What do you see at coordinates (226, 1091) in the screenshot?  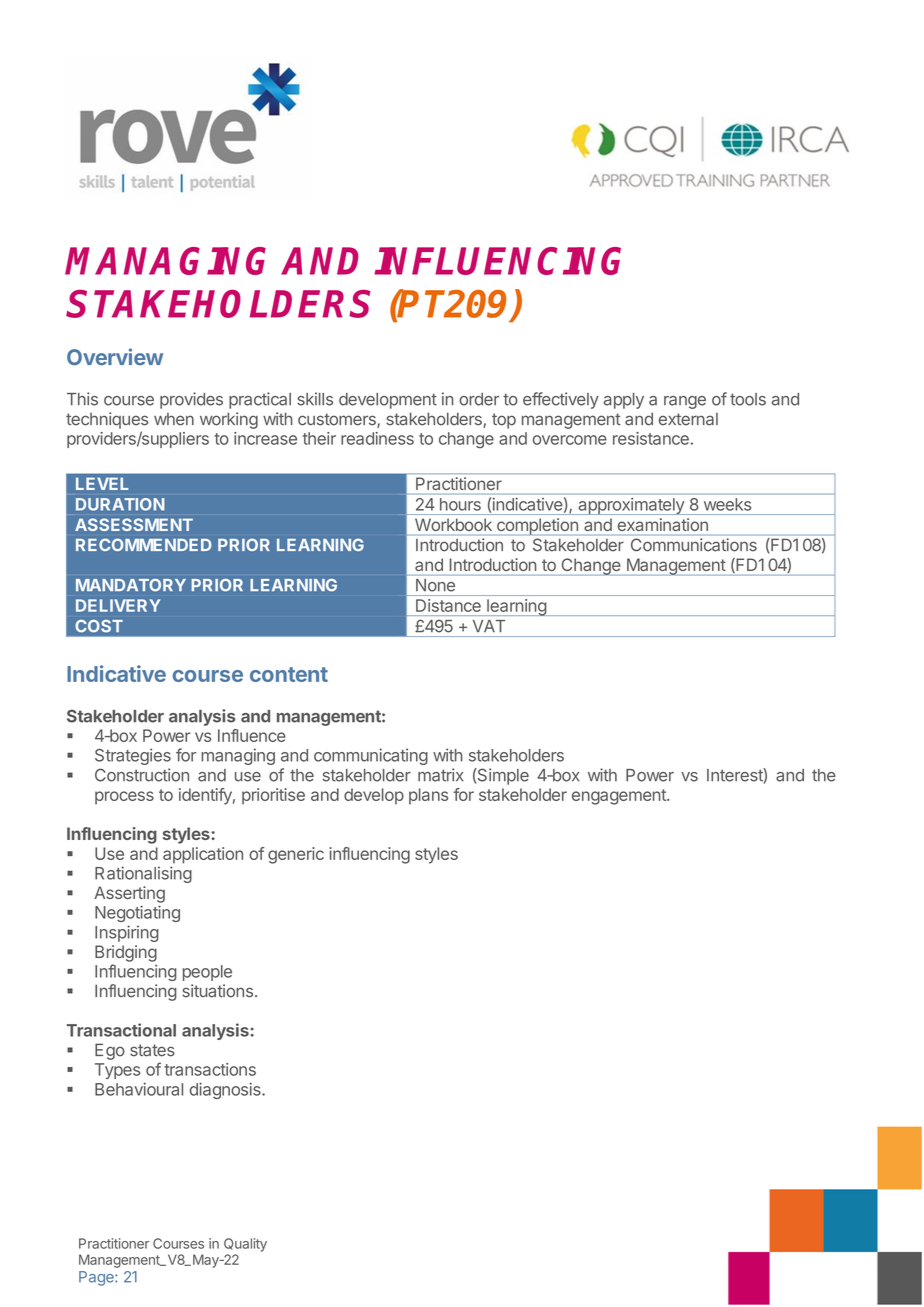 I see `diagnosis` at bounding box center [226, 1091].
